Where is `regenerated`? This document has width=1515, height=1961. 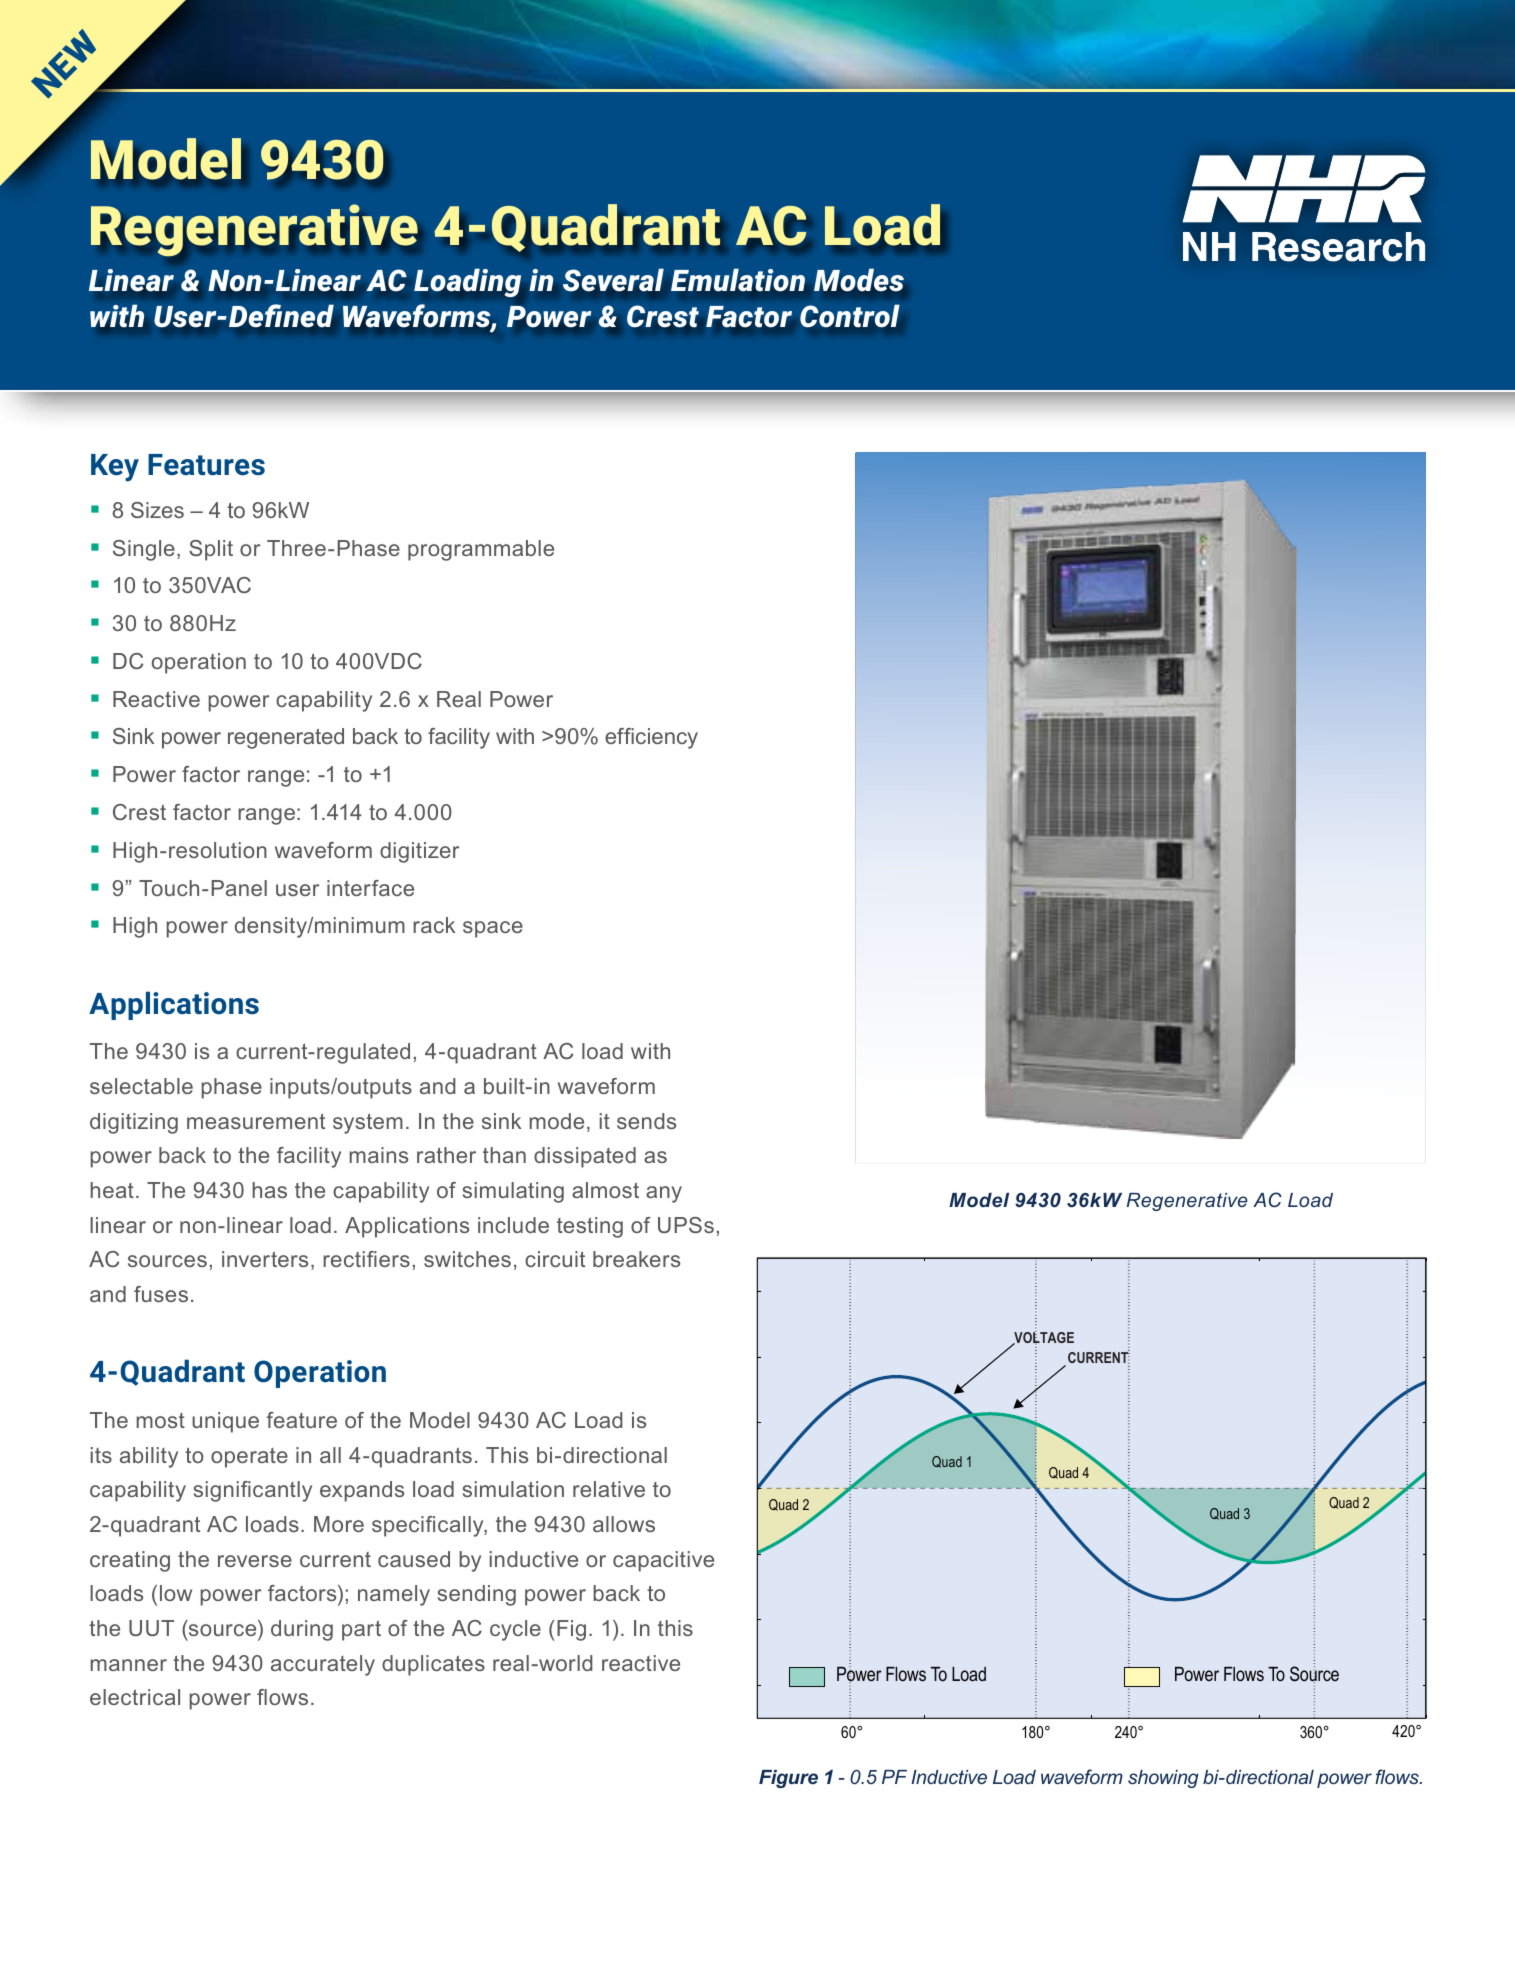
regenerated is located at coordinates (286, 738).
